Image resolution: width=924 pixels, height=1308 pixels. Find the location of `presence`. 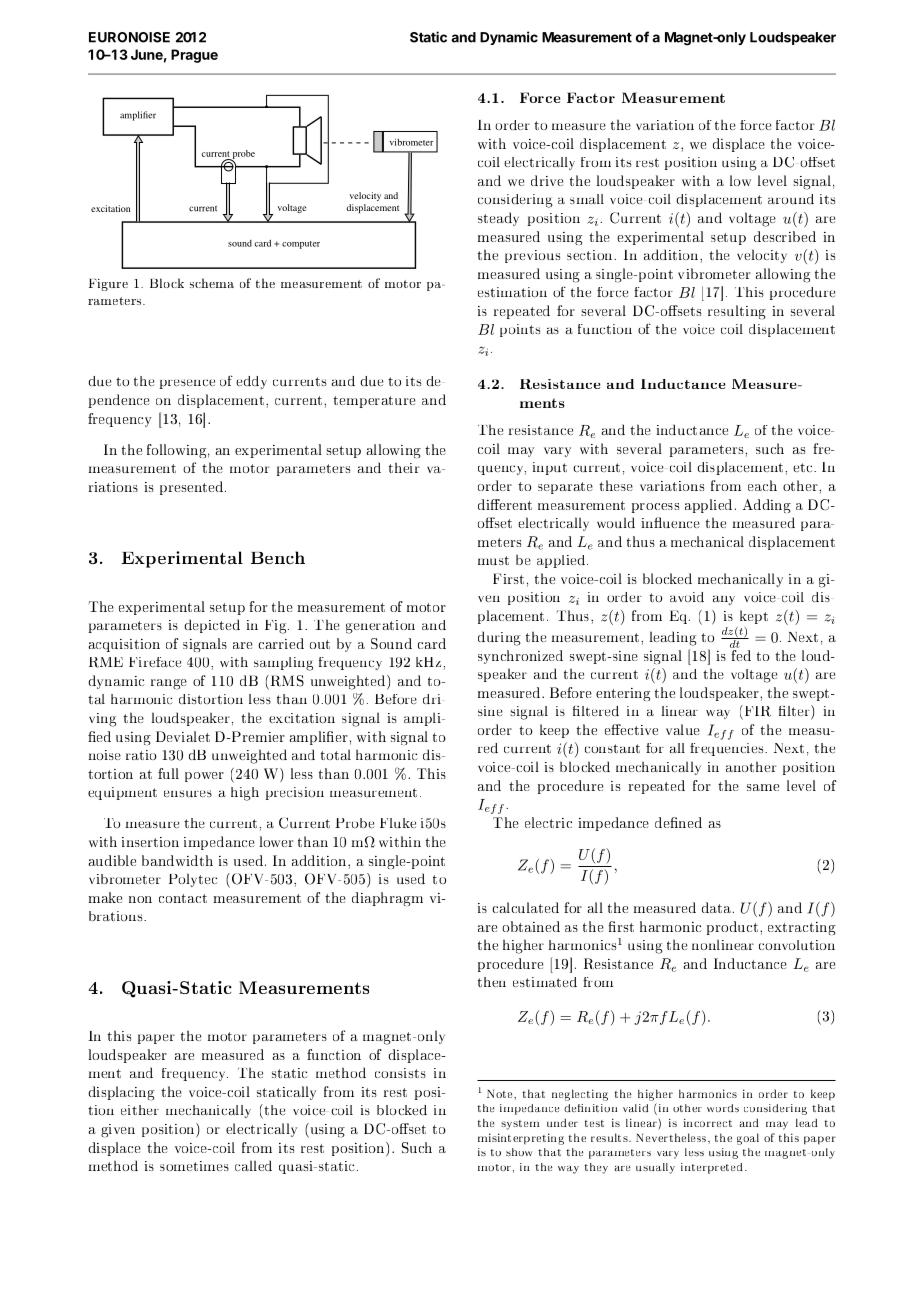

presence is located at coordinates (187, 384).
